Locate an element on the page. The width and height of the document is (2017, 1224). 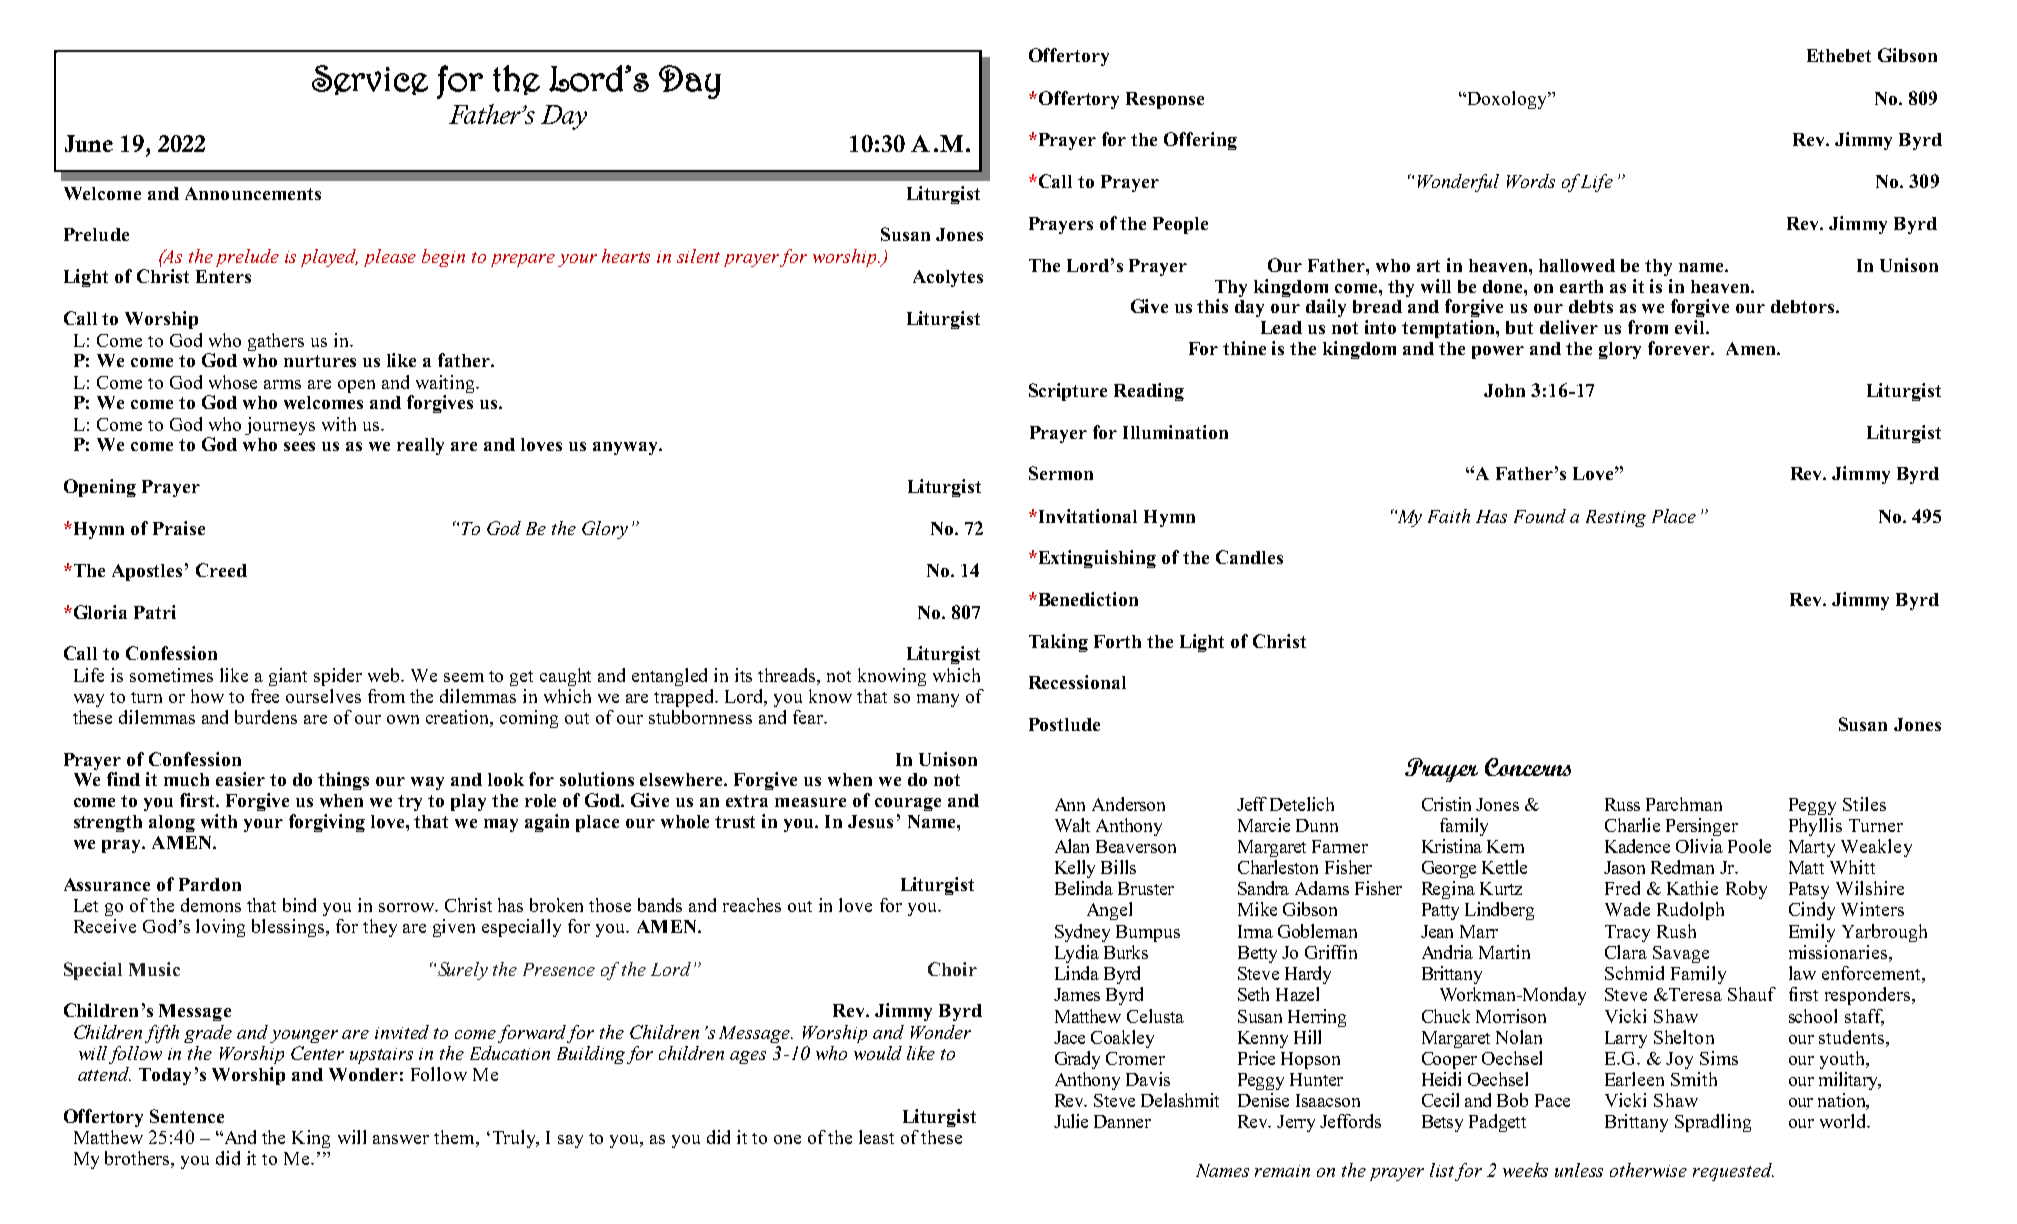
Words is located at coordinates (1531, 181).
